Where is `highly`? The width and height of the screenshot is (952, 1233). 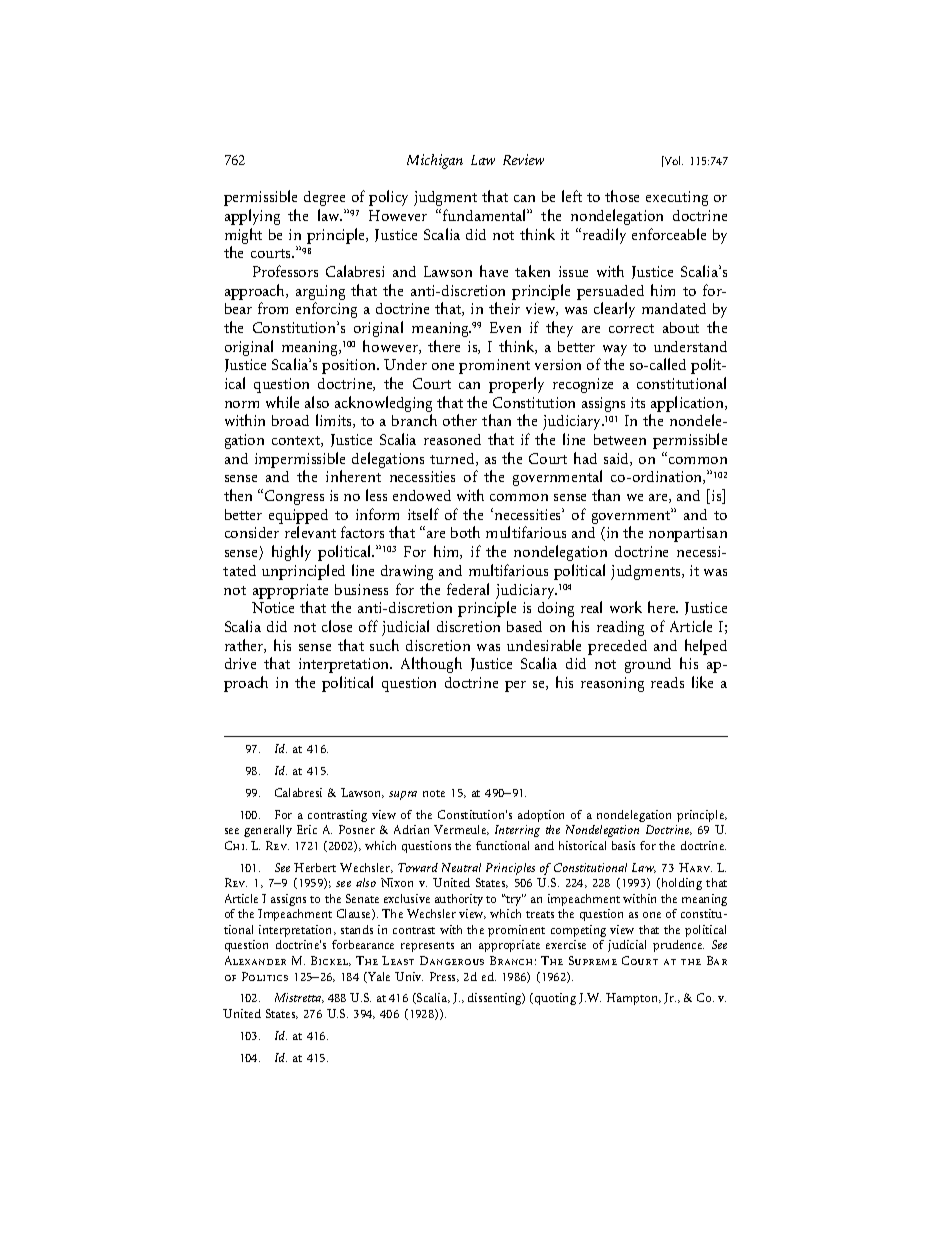 highly is located at coordinates (291, 553).
